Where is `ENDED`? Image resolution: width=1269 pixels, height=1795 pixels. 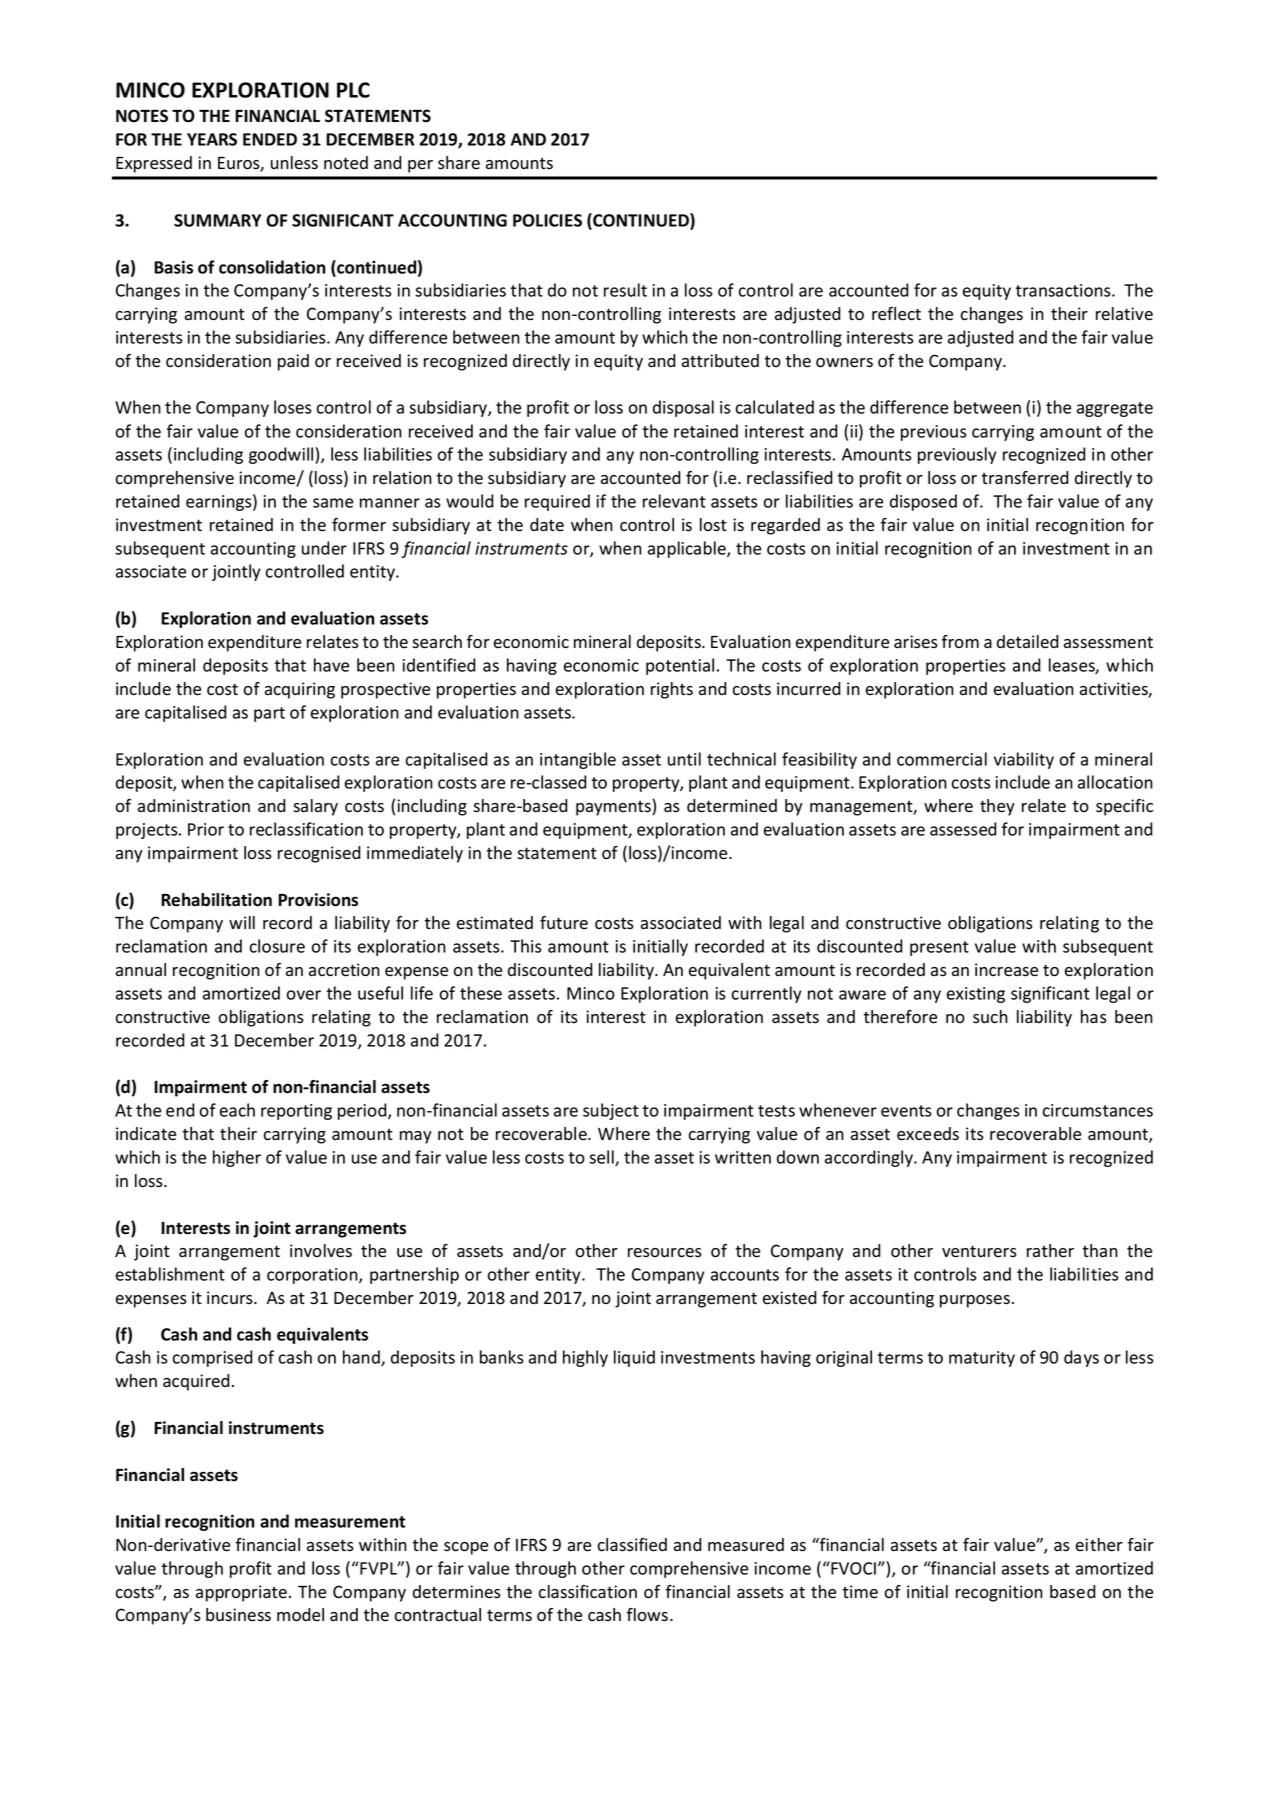
ENDED is located at coordinates (270, 139).
